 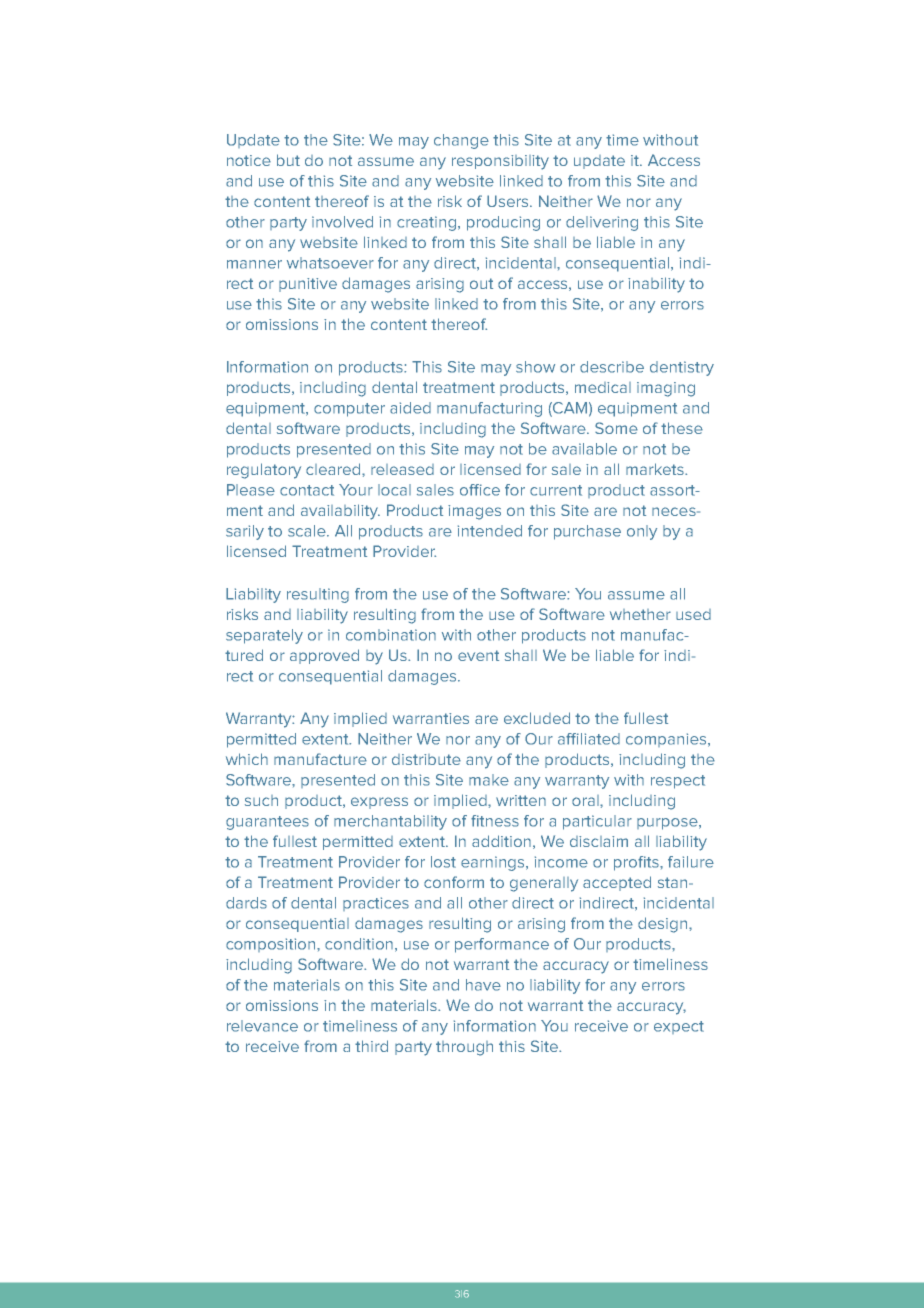 What do you see at coordinates (443, 862) in the screenshot?
I see `lost` at bounding box center [443, 862].
